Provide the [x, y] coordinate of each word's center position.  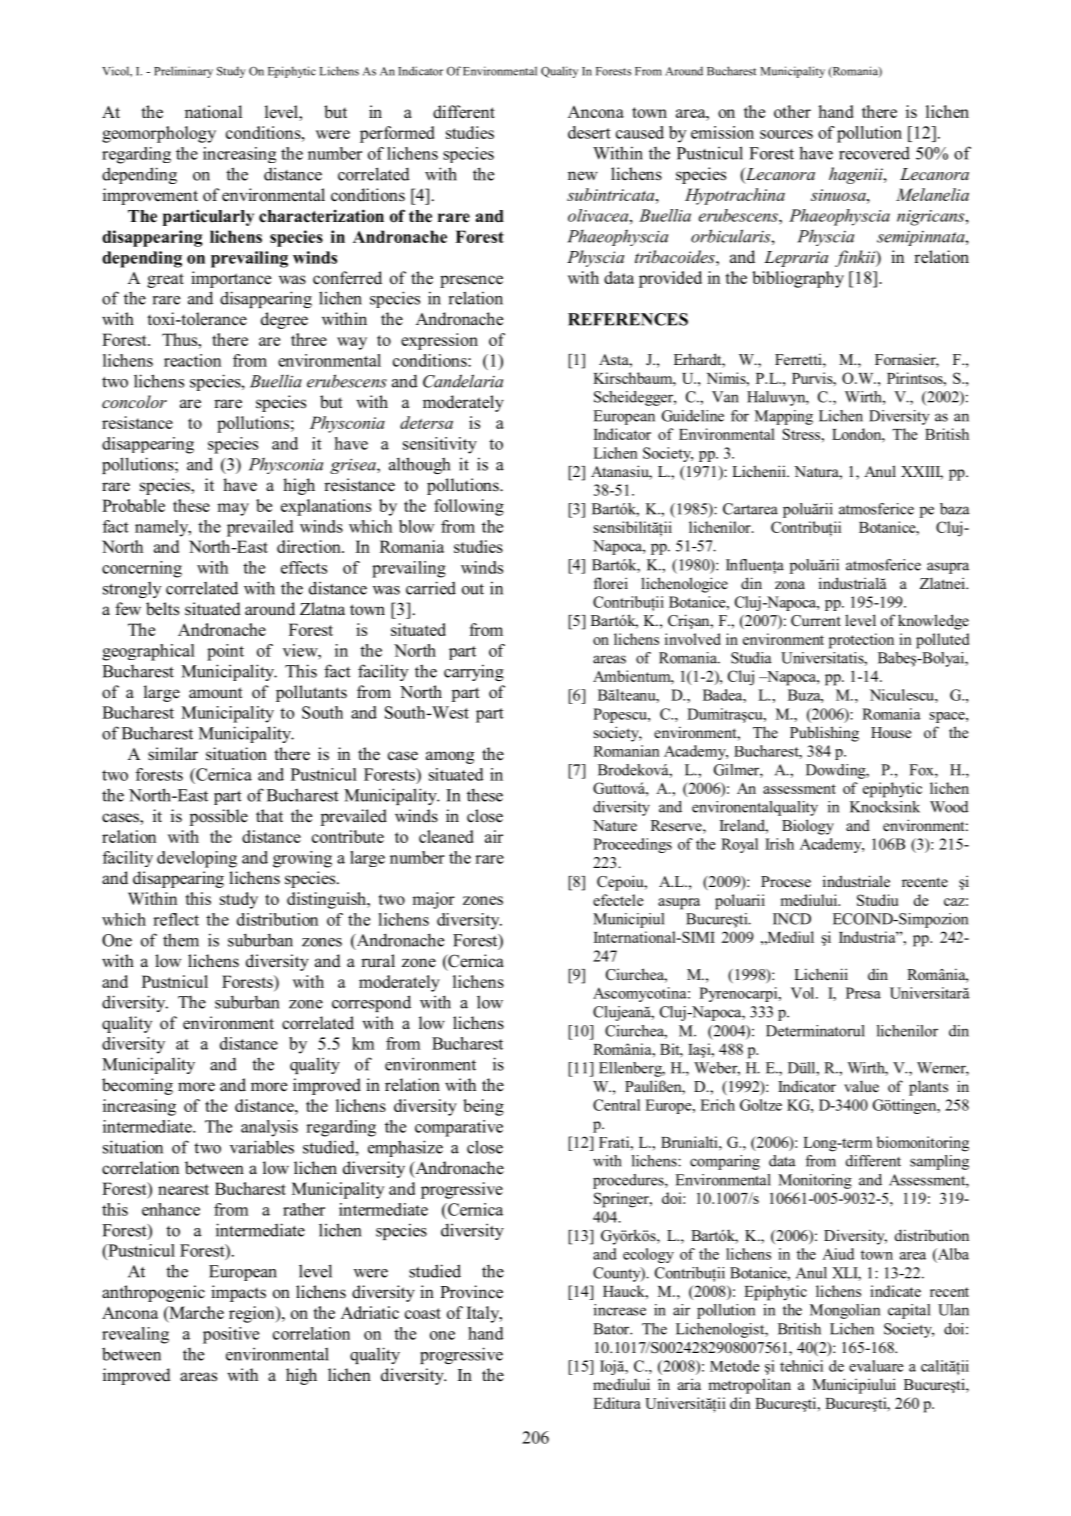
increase [620, 1310]
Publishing [824, 734]
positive [231, 1335]
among [450, 757]
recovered [874, 153]
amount [216, 693]
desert [589, 132]
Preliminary [183, 72]
